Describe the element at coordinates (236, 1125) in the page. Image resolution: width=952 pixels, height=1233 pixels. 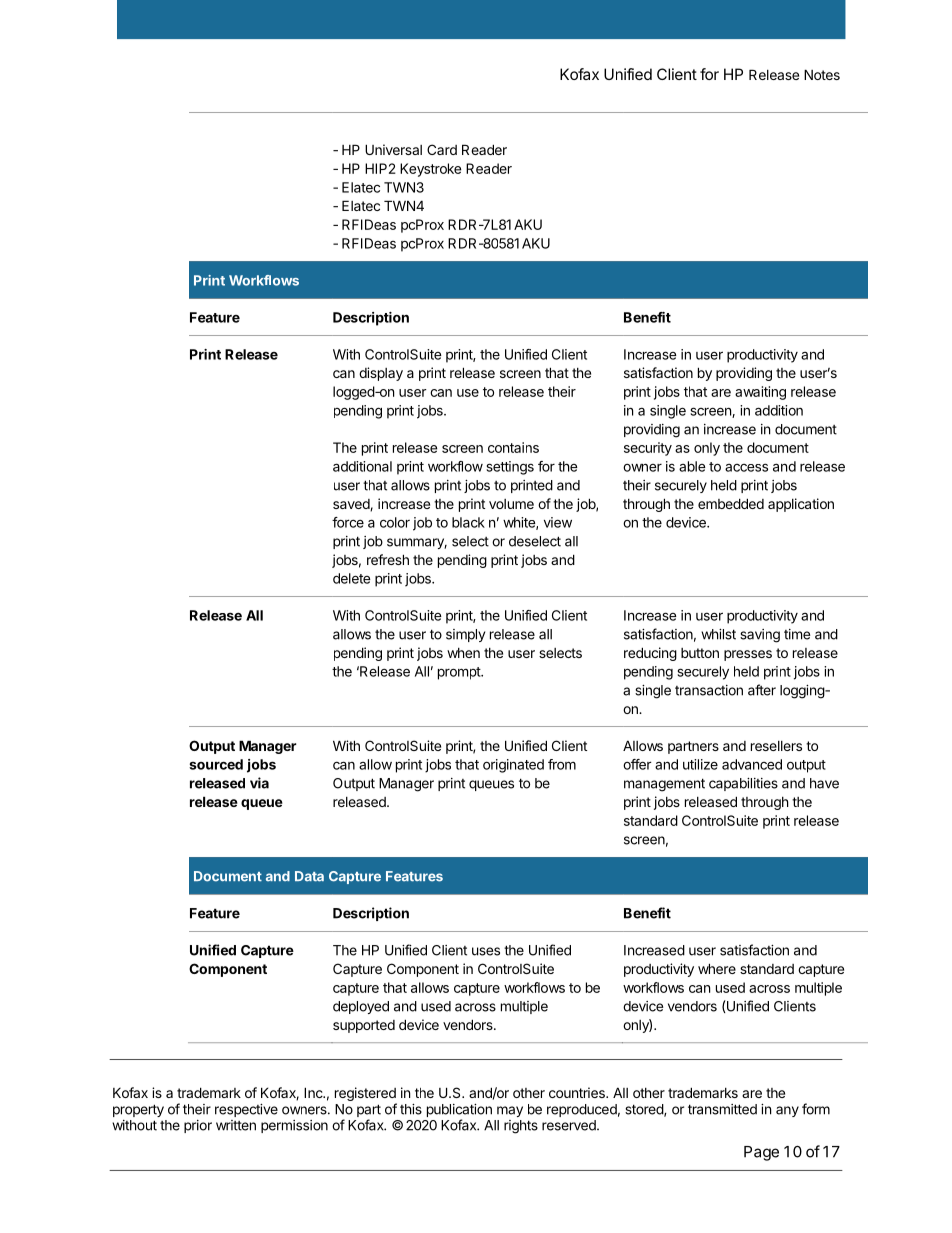
I see `written` at that location.
